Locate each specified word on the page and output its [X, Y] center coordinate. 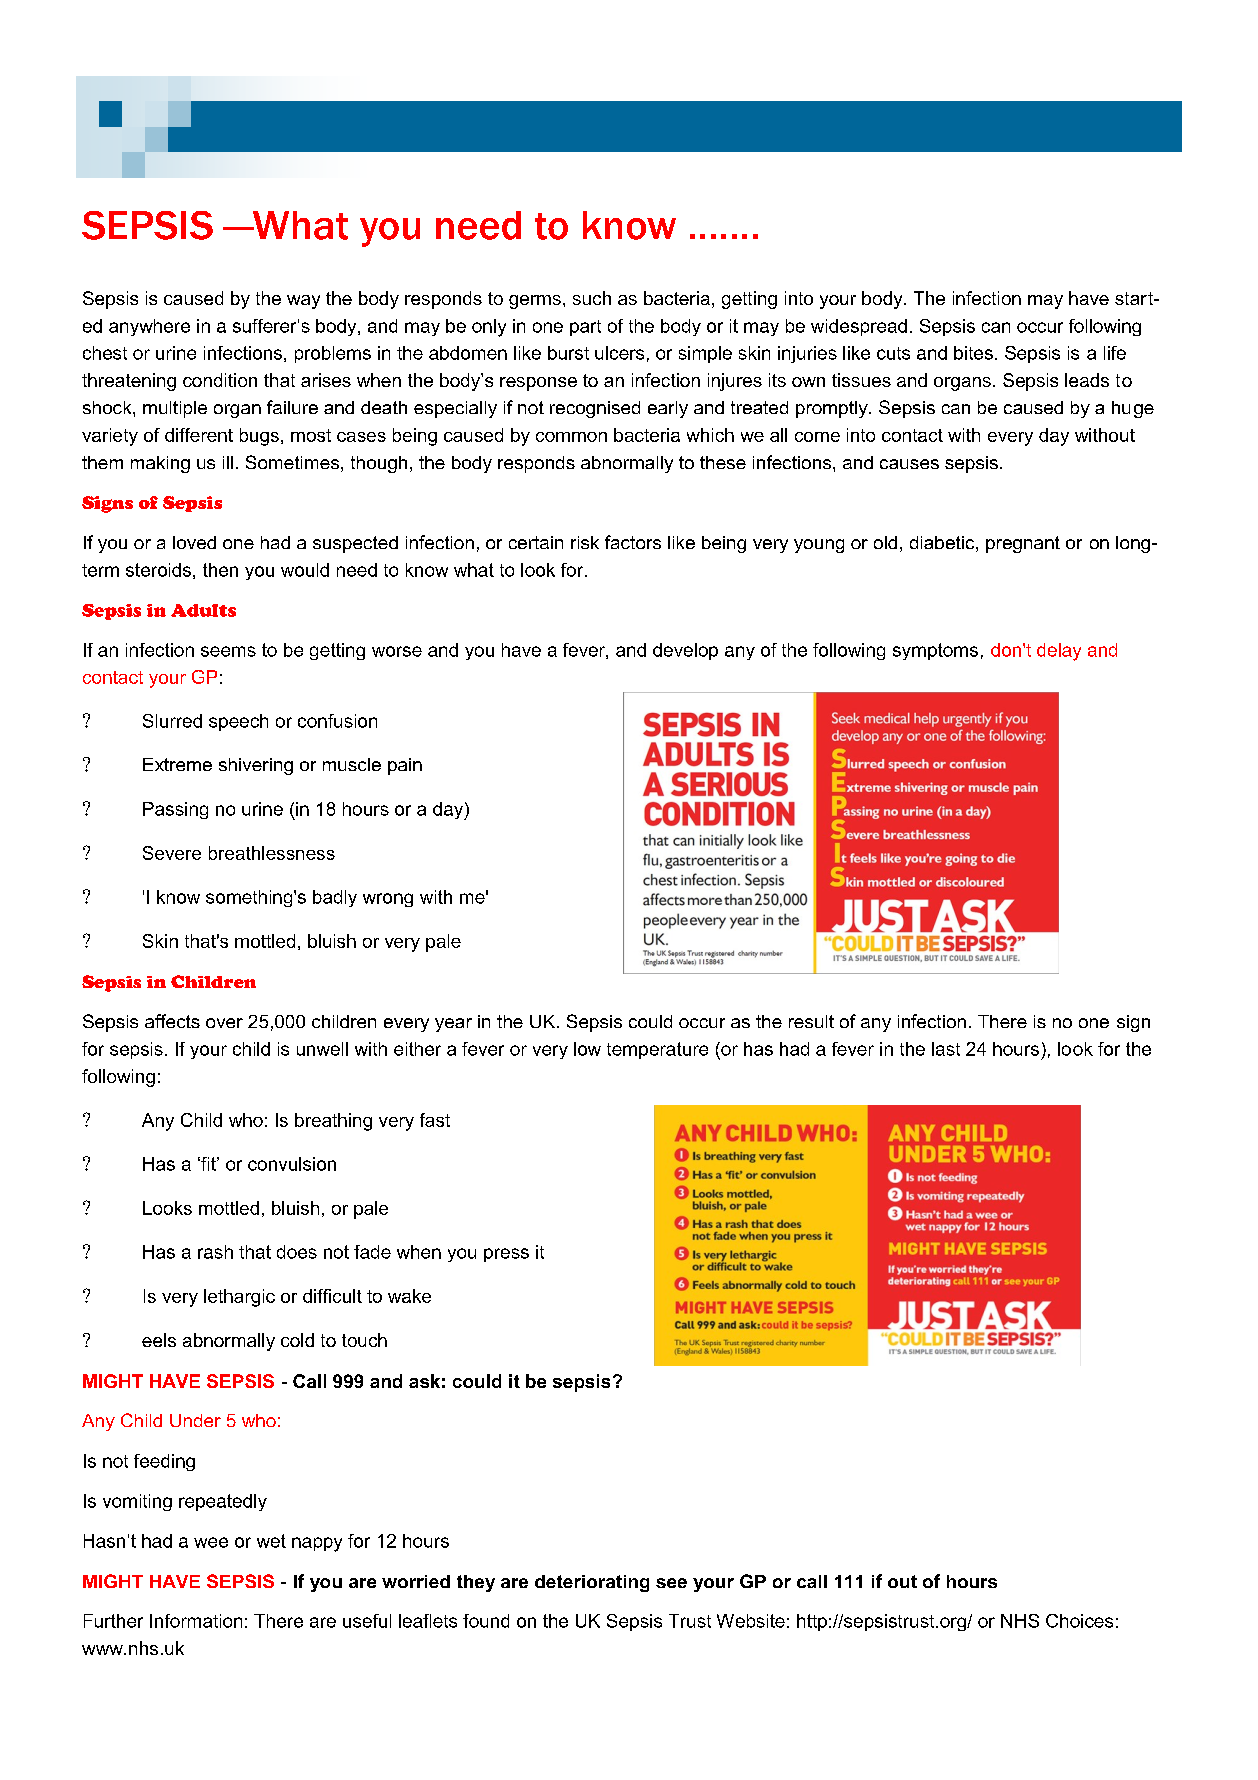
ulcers [619, 353]
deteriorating [592, 1583]
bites [973, 353]
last [946, 1049]
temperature [657, 1050]
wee [211, 1542]
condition [220, 380]
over [224, 1023]
